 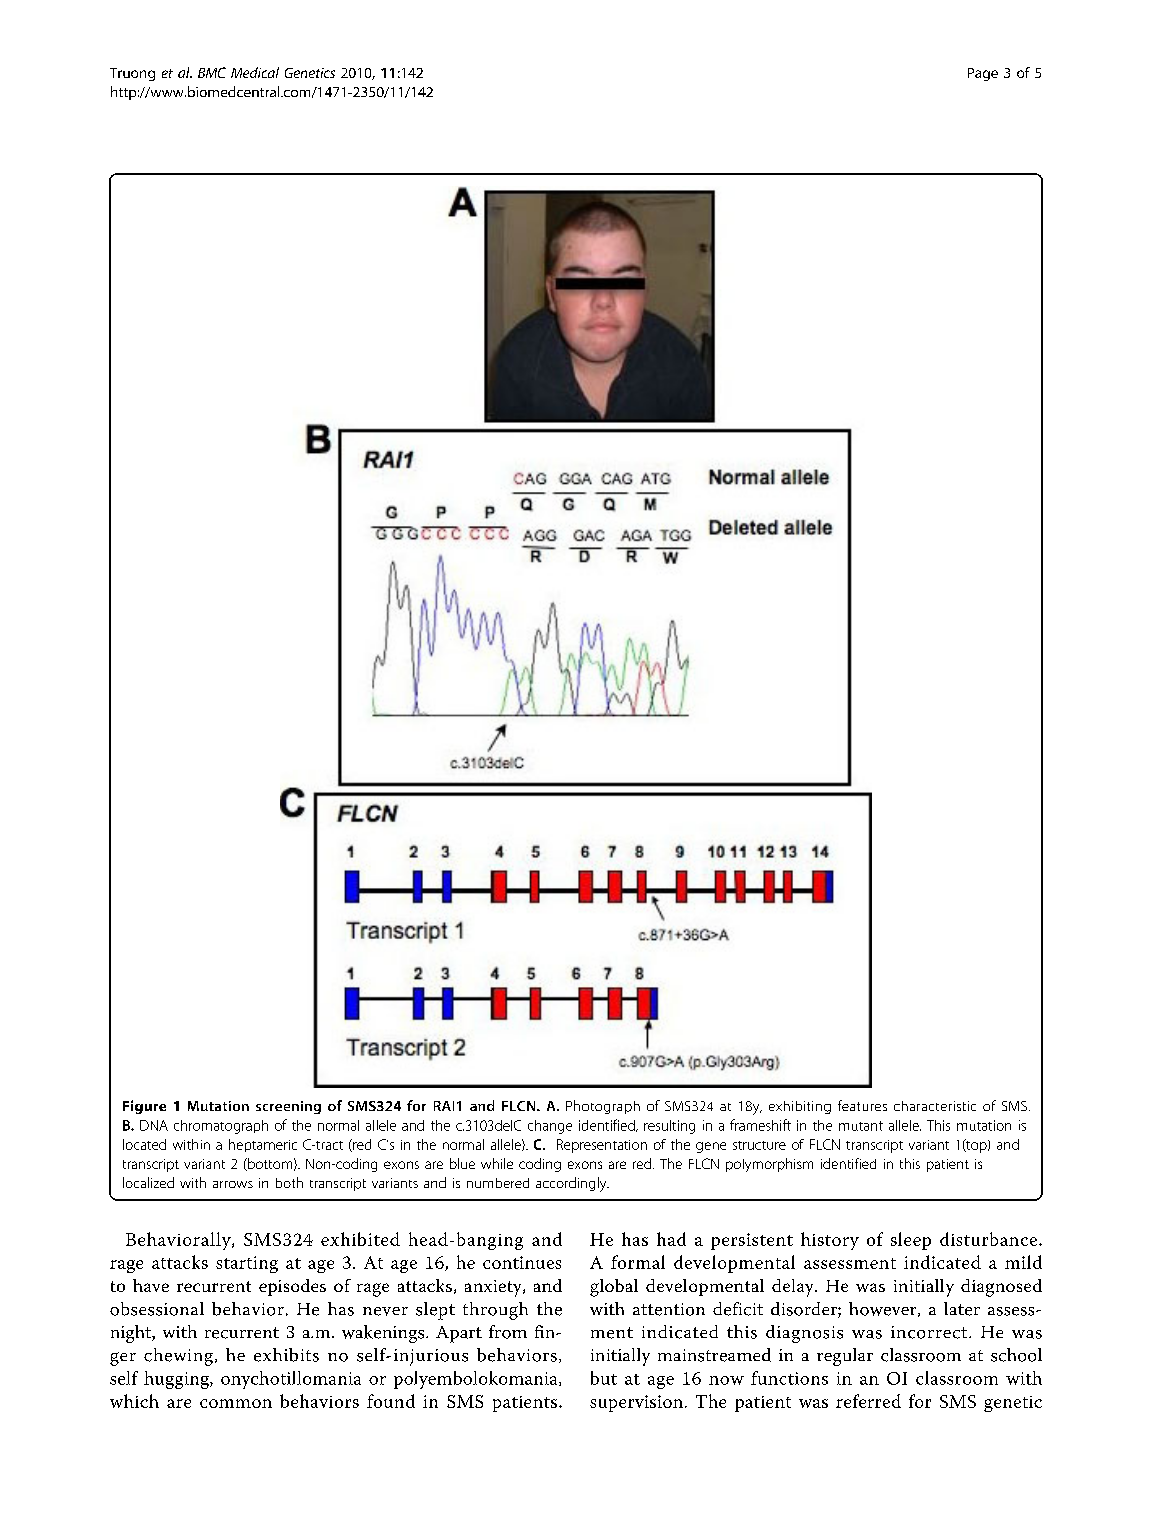 I want to click on BMC, so click(x=212, y=72).
